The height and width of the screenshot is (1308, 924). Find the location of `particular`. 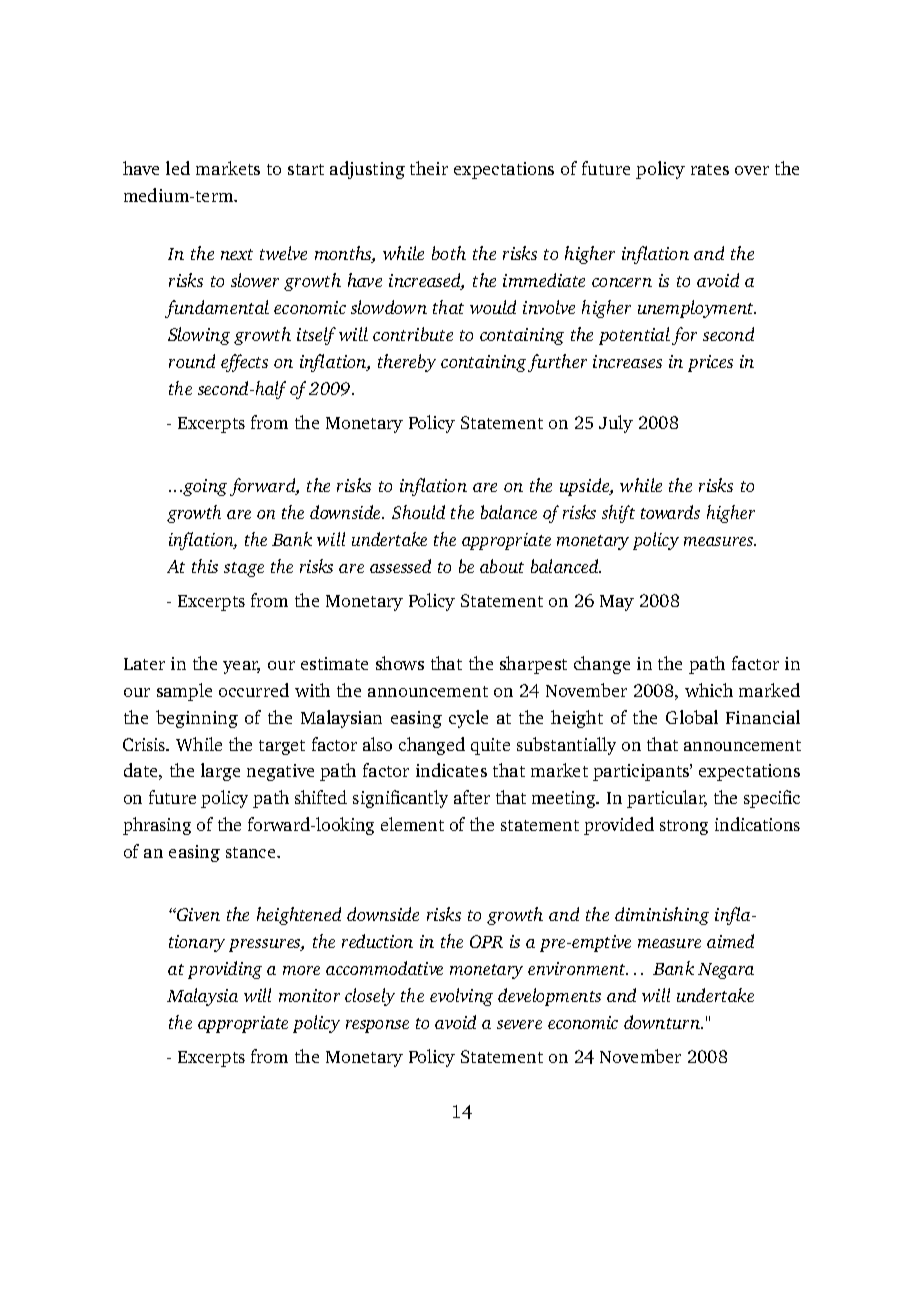

particular is located at coordinates (667, 799).
